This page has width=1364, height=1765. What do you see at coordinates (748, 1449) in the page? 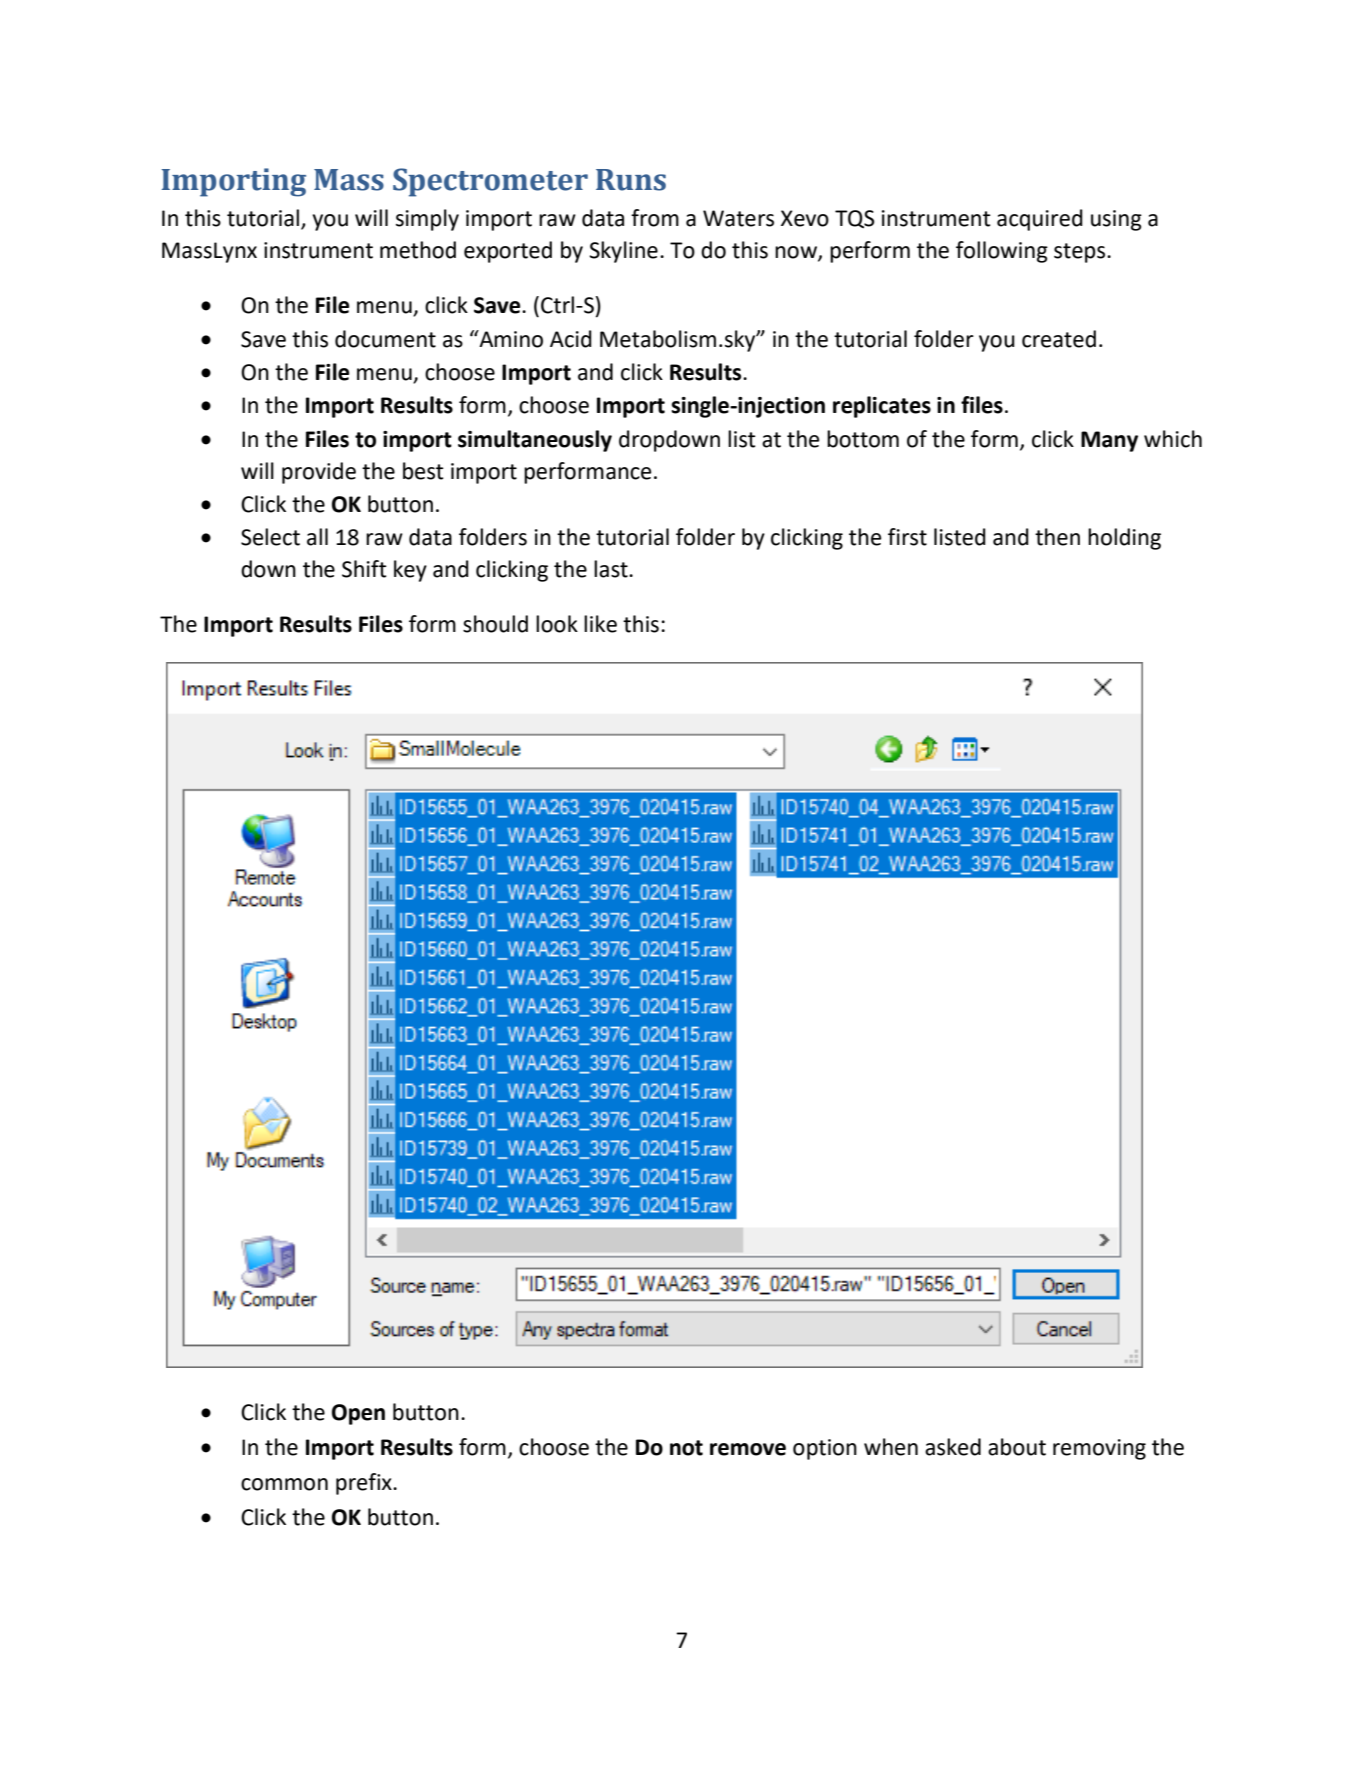
I see `remove` at bounding box center [748, 1449].
